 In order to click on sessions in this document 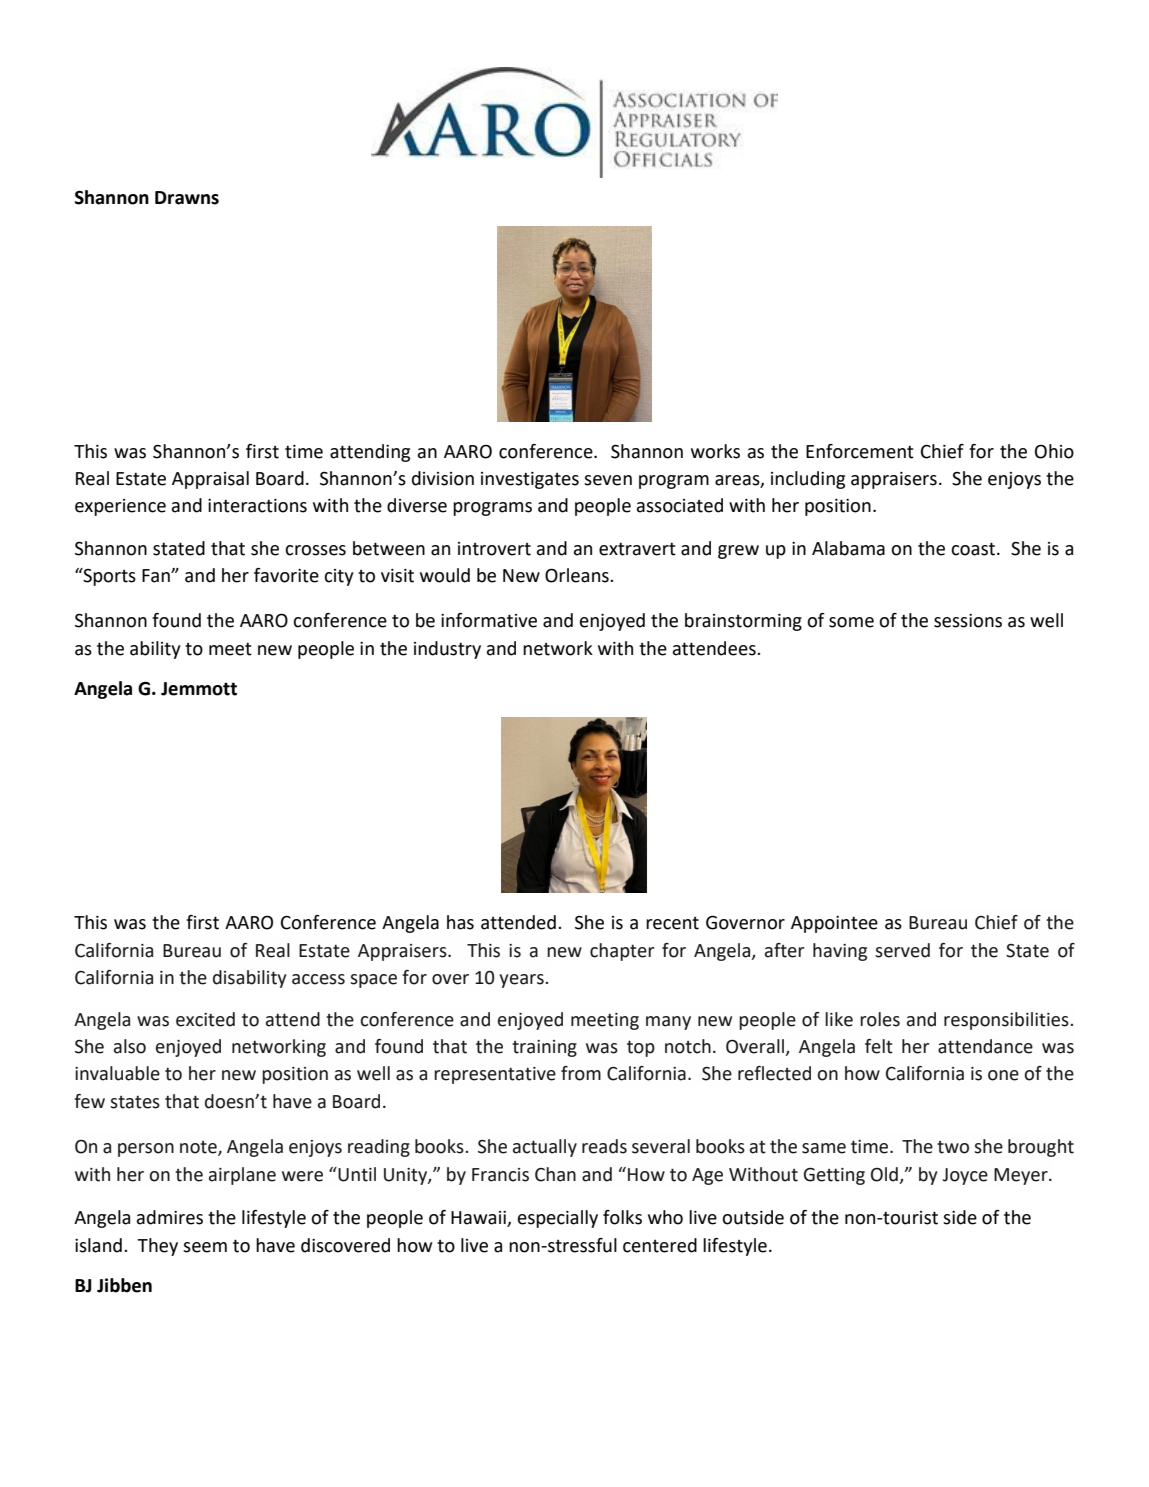, I will do `click(968, 621)`.
